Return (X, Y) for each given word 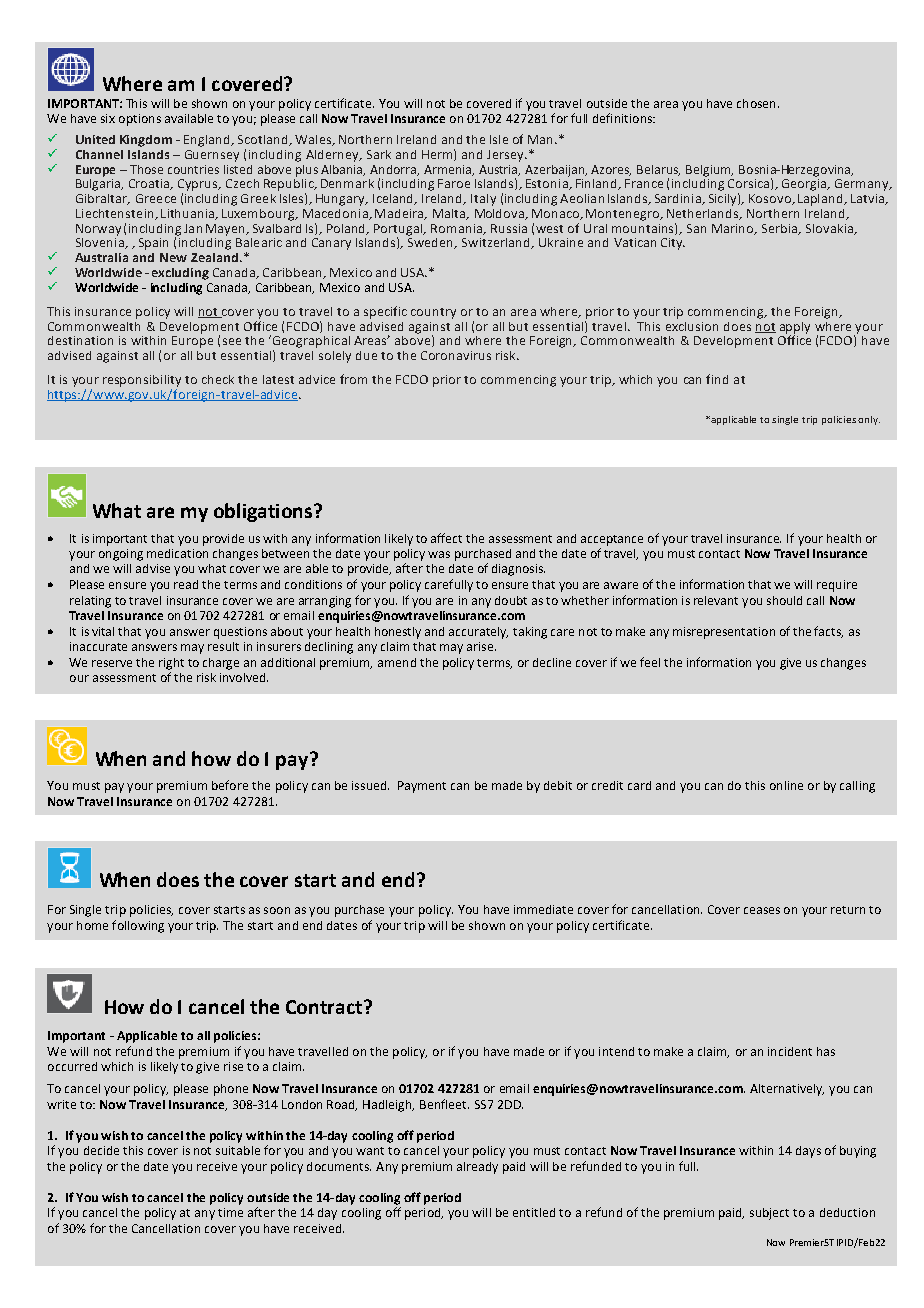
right (171, 664)
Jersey (506, 156)
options (140, 120)
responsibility (142, 381)
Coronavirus (456, 355)
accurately (478, 633)
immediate (543, 909)
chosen (756, 103)
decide (101, 1150)
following (138, 926)
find (717, 379)
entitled (534, 1212)
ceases (762, 910)
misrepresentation (724, 633)
